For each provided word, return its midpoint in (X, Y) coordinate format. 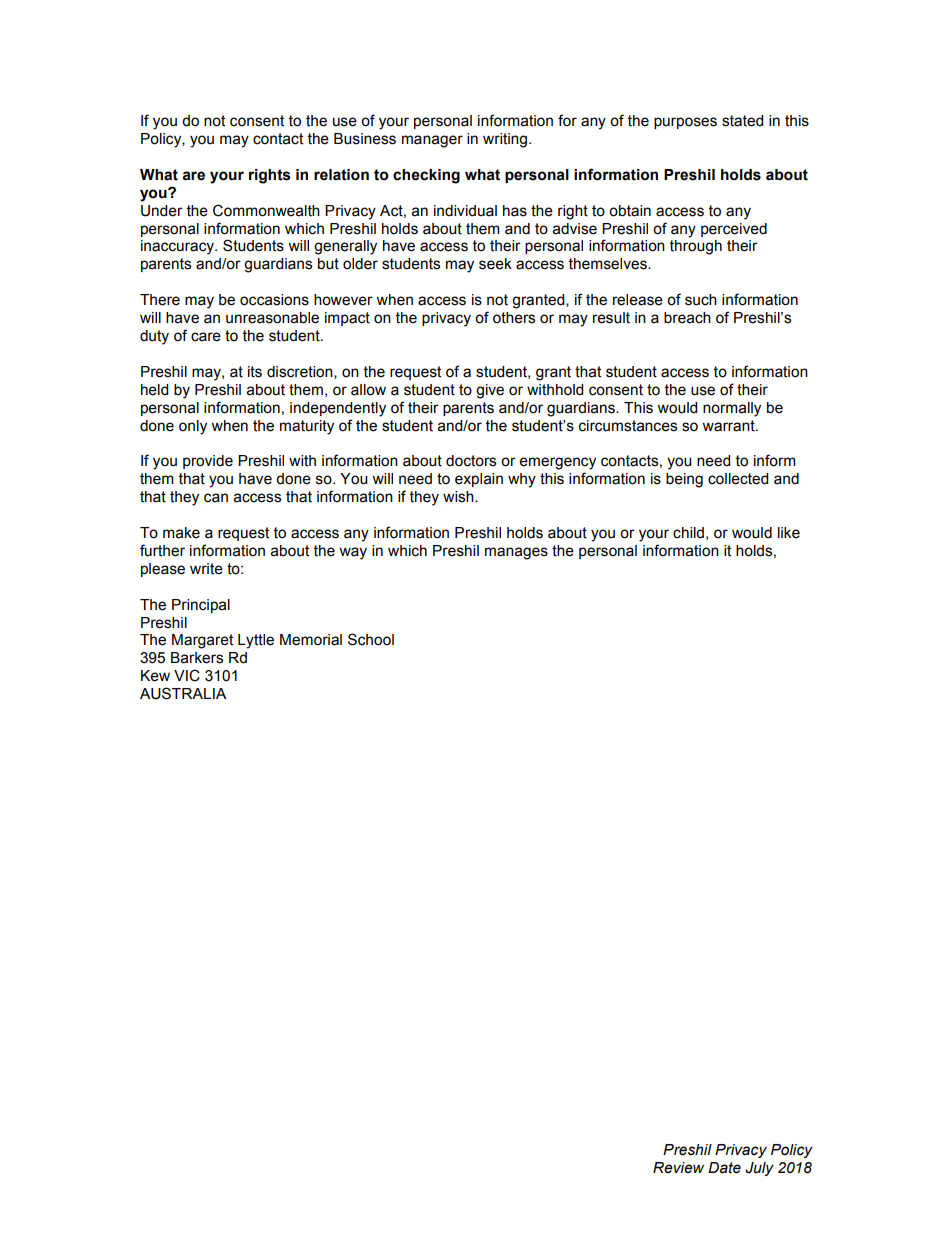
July (759, 1169)
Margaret (202, 641)
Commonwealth (266, 210)
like (789, 533)
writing (506, 140)
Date (724, 1168)
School (371, 639)
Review (678, 1168)
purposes (685, 123)
